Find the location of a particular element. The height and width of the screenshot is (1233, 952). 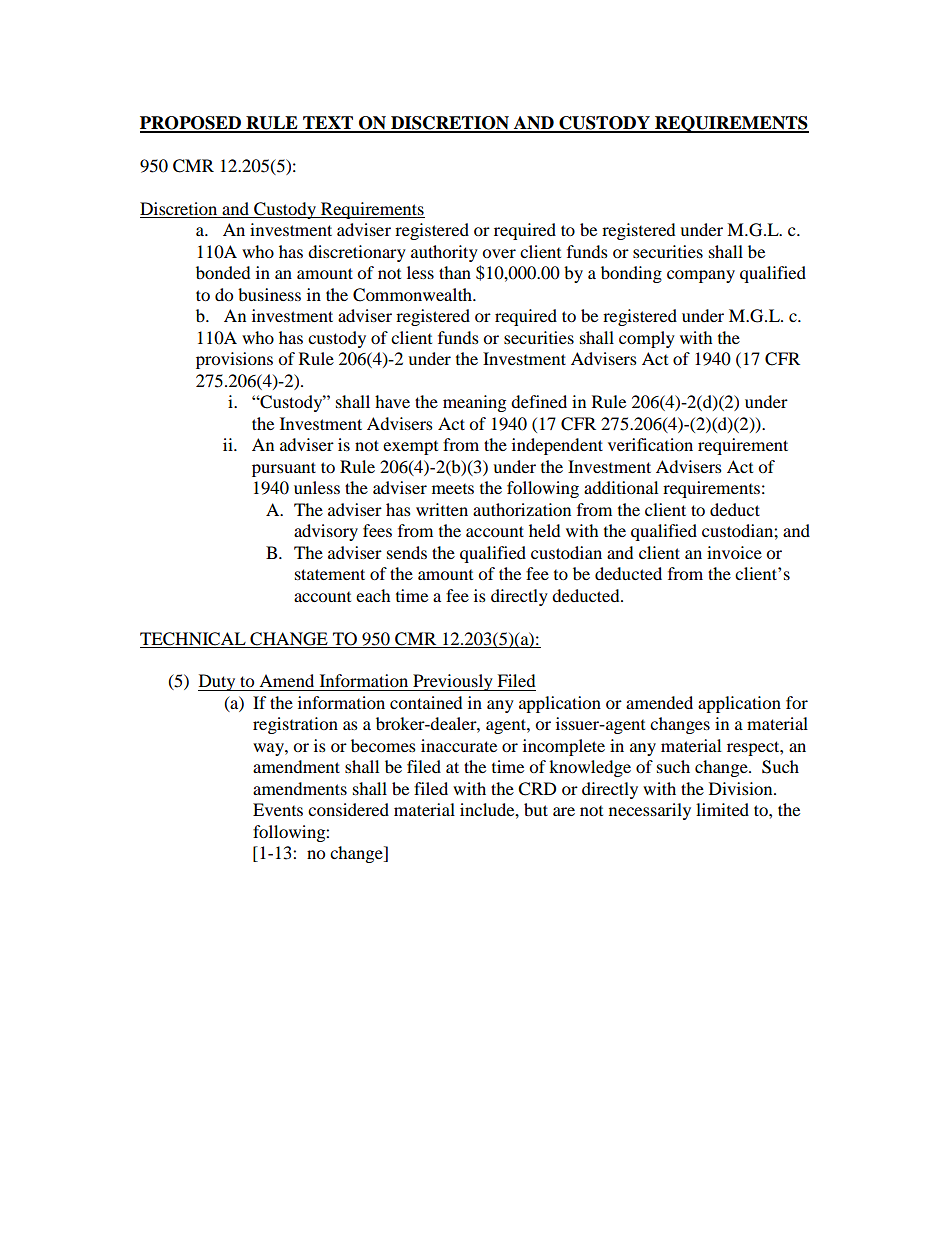

statement is located at coordinates (330, 574).
